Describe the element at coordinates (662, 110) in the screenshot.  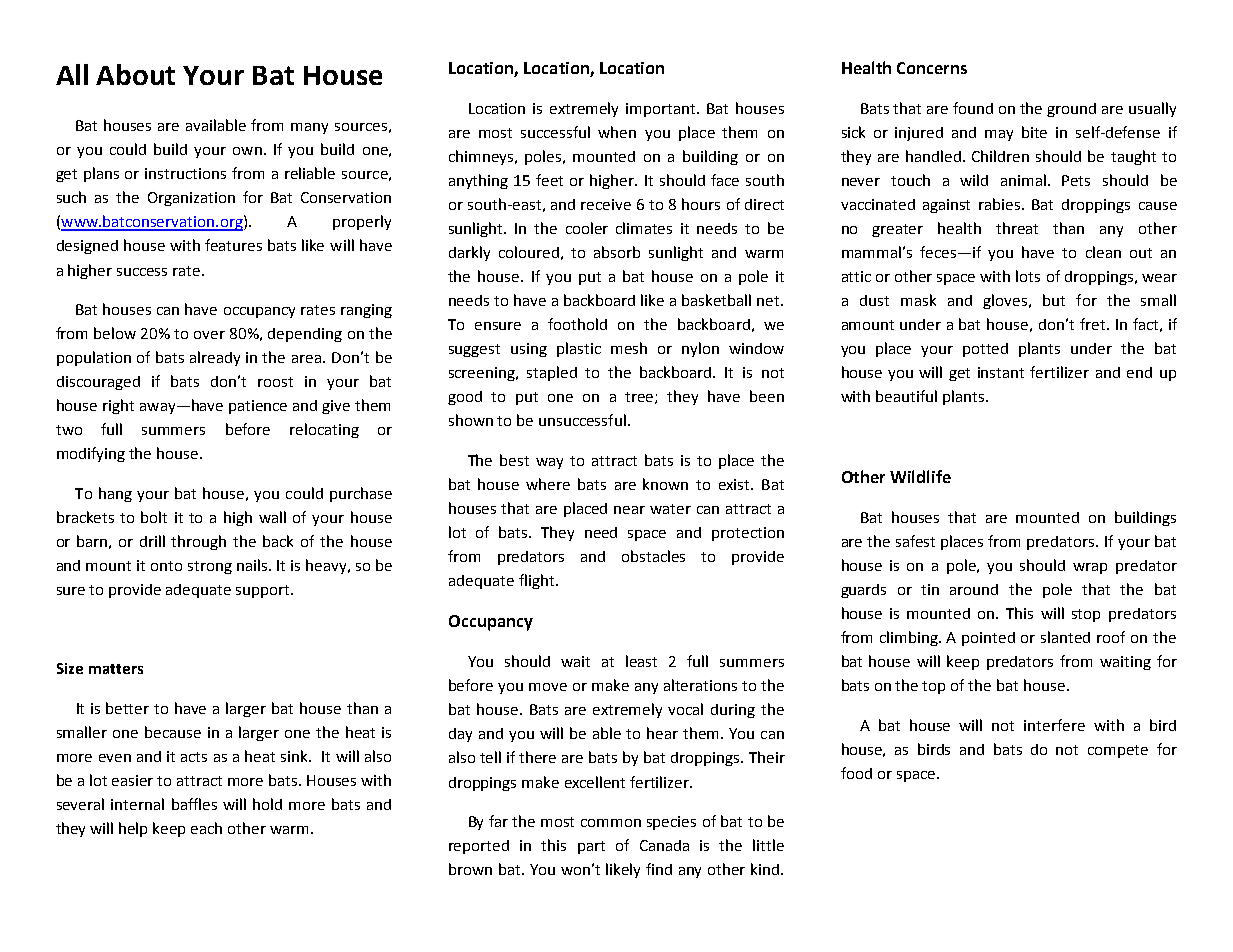
I see `important` at that location.
